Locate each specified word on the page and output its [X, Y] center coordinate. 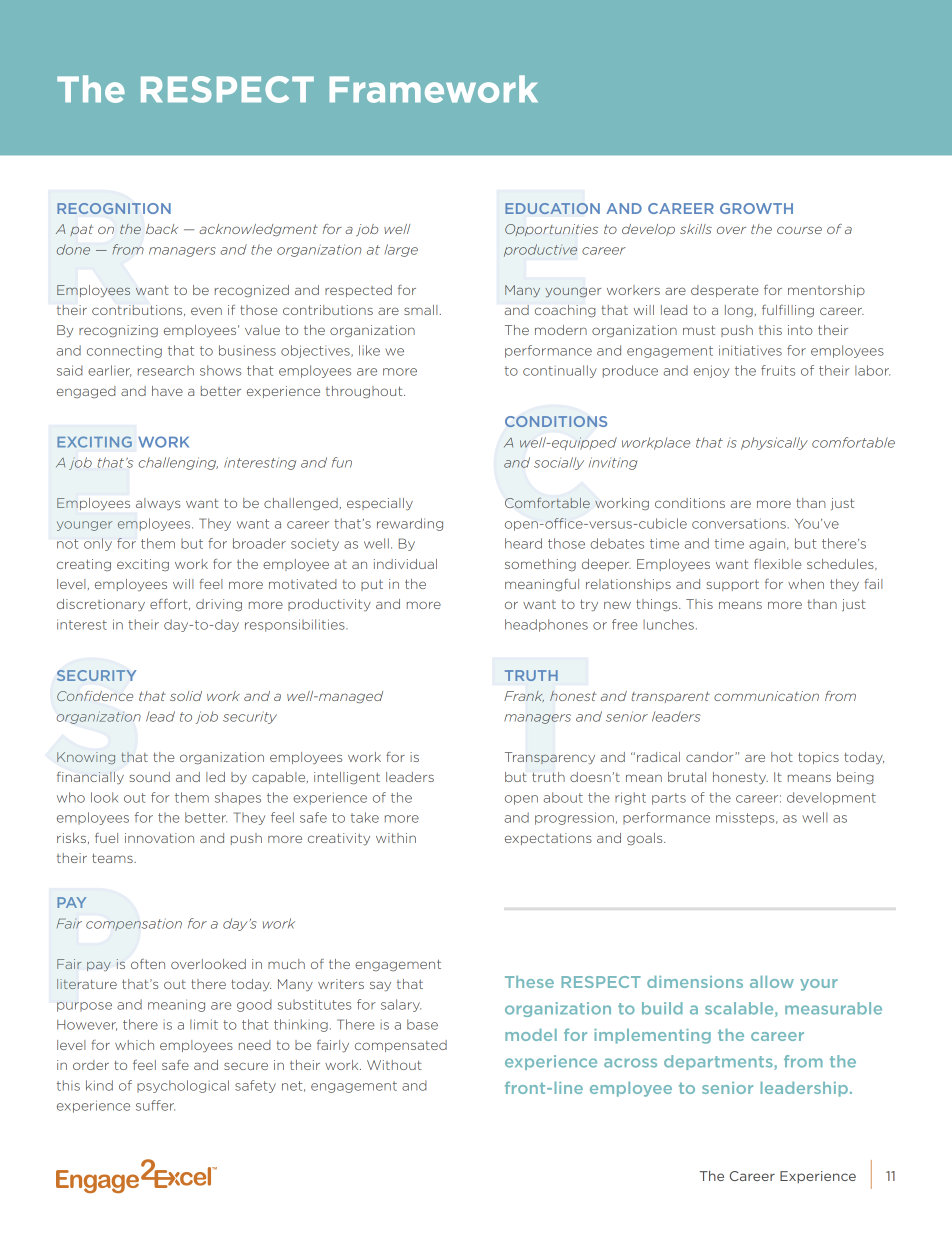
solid [186, 696]
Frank [524, 697]
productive [540, 250]
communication [766, 696]
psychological [183, 1086]
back [162, 229]
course [799, 230]
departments [719, 1062]
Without [394, 1065]
